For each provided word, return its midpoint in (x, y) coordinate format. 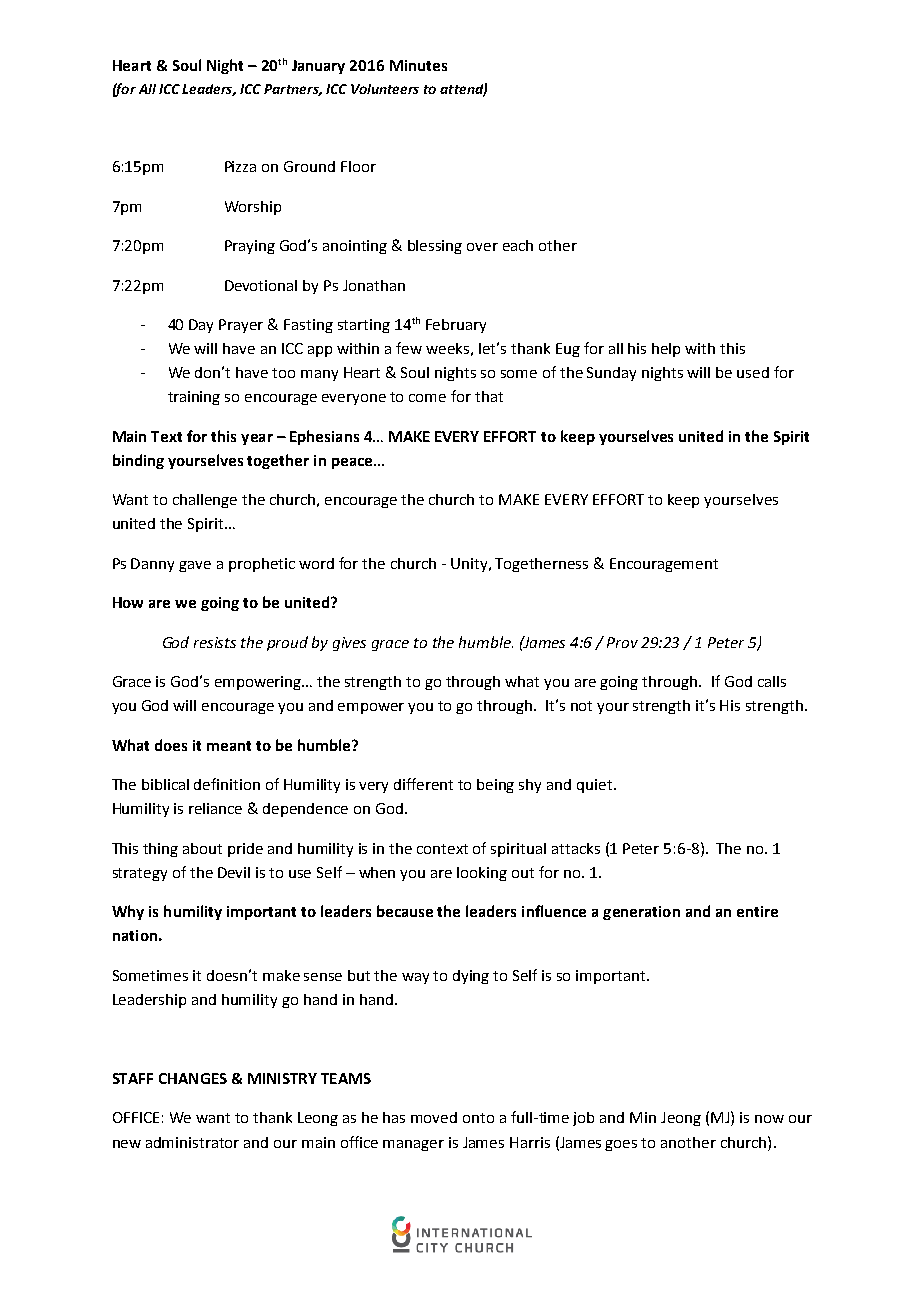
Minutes (418, 65)
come (427, 398)
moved (434, 1117)
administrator (192, 1142)
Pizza (240, 166)
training (194, 398)
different (423, 784)
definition (227, 784)
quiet (596, 786)
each (518, 245)
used (753, 372)
